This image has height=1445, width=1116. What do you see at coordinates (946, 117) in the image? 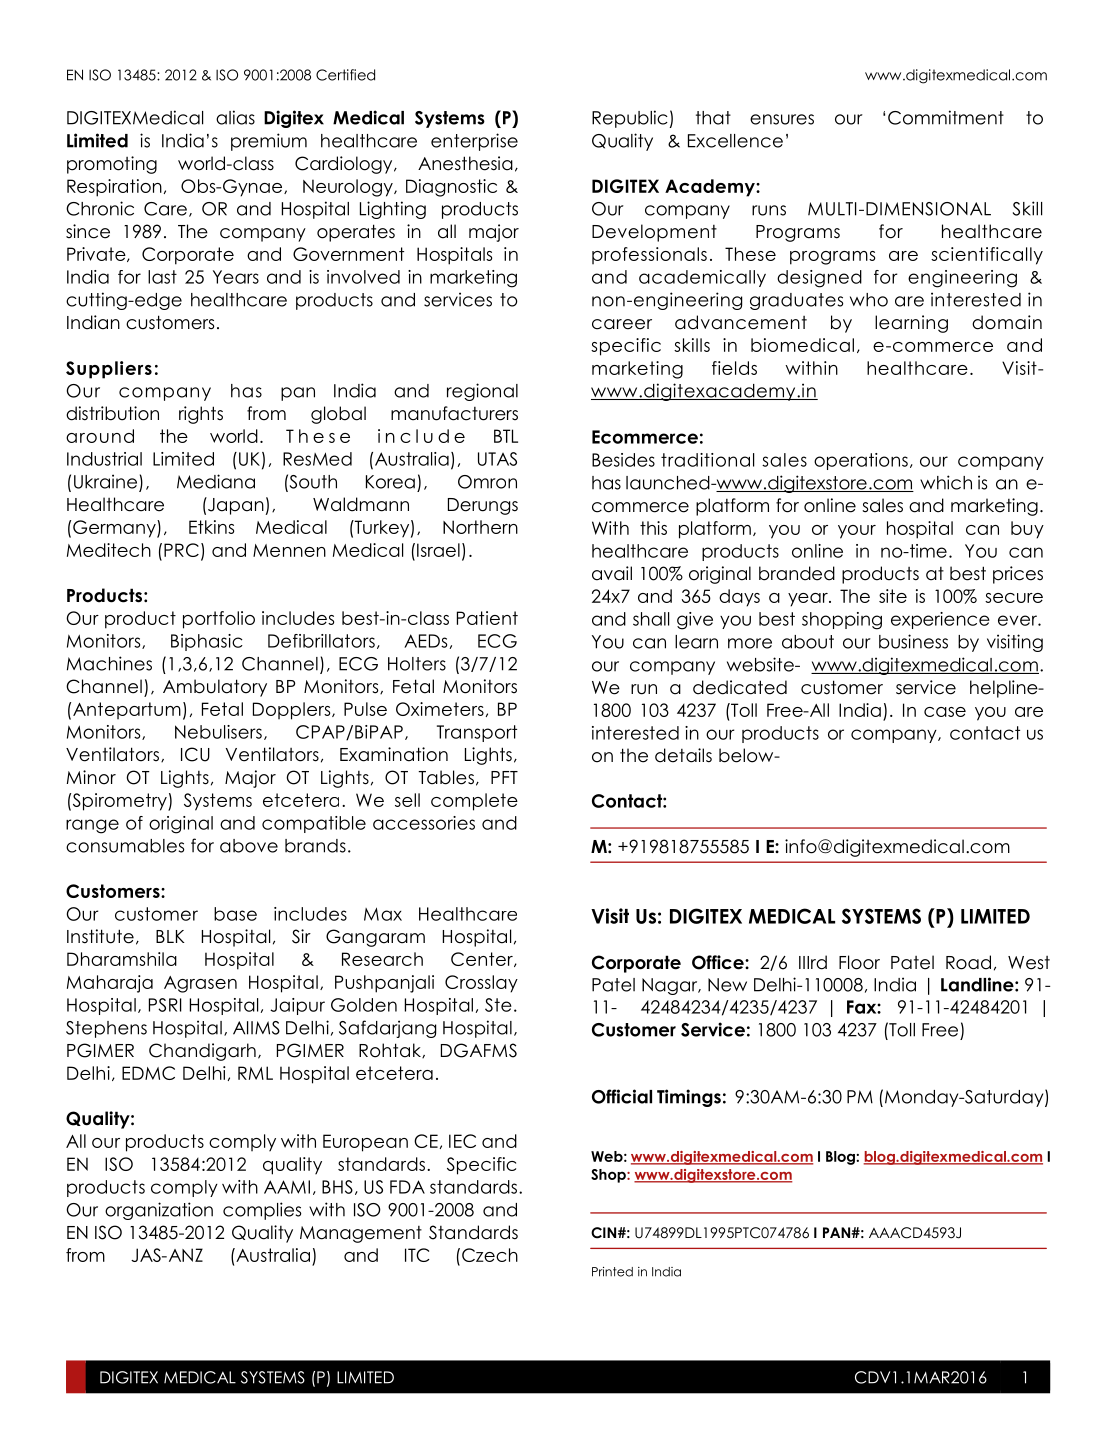
I see `Commitment` at bounding box center [946, 117].
